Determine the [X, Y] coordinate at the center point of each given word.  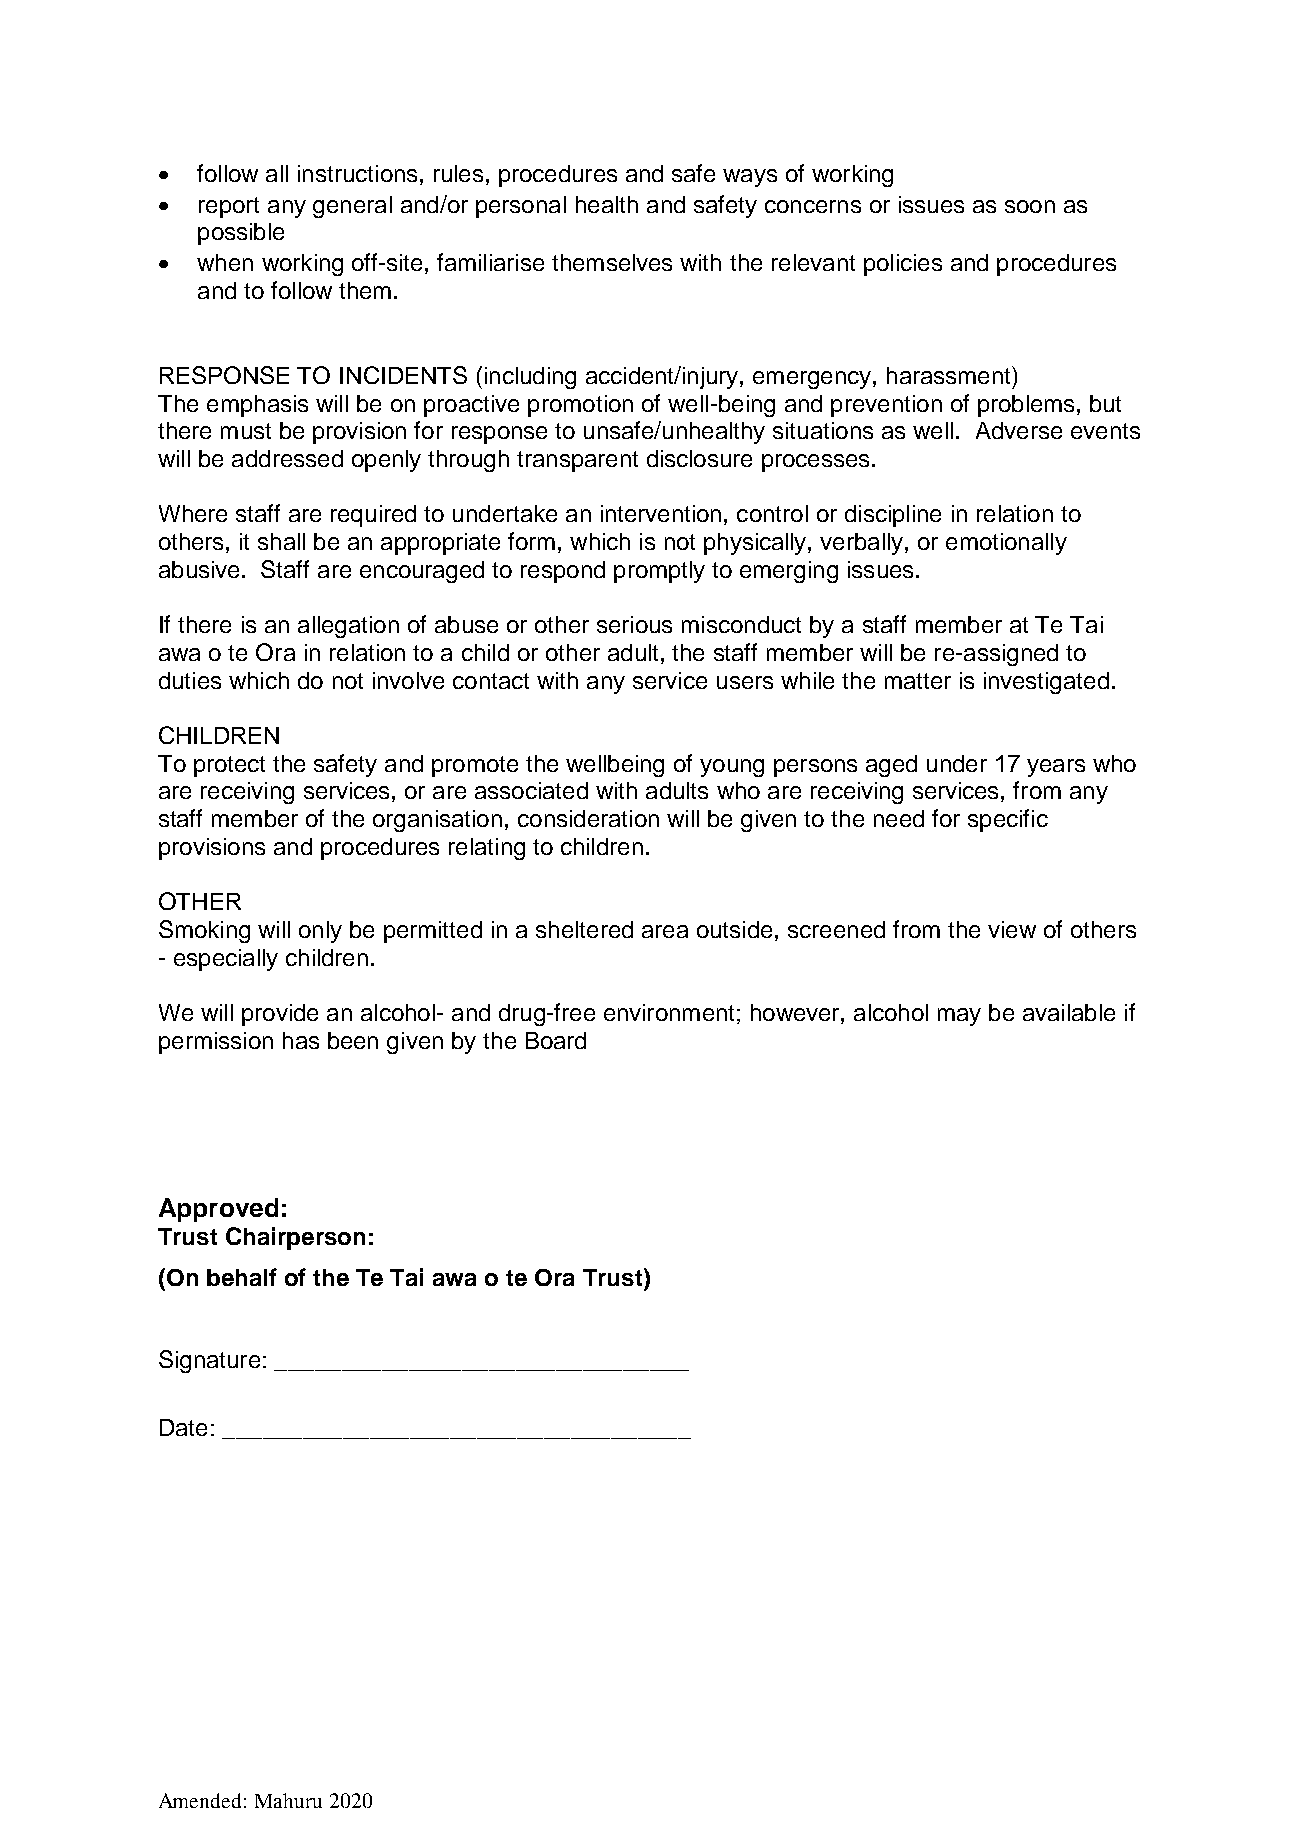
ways [750, 178]
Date [183, 1427]
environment [669, 1012]
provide [280, 1015]
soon [1030, 206]
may [959, 1017]
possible [241, 234]
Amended [200, 1800]
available [1069, 1012]
